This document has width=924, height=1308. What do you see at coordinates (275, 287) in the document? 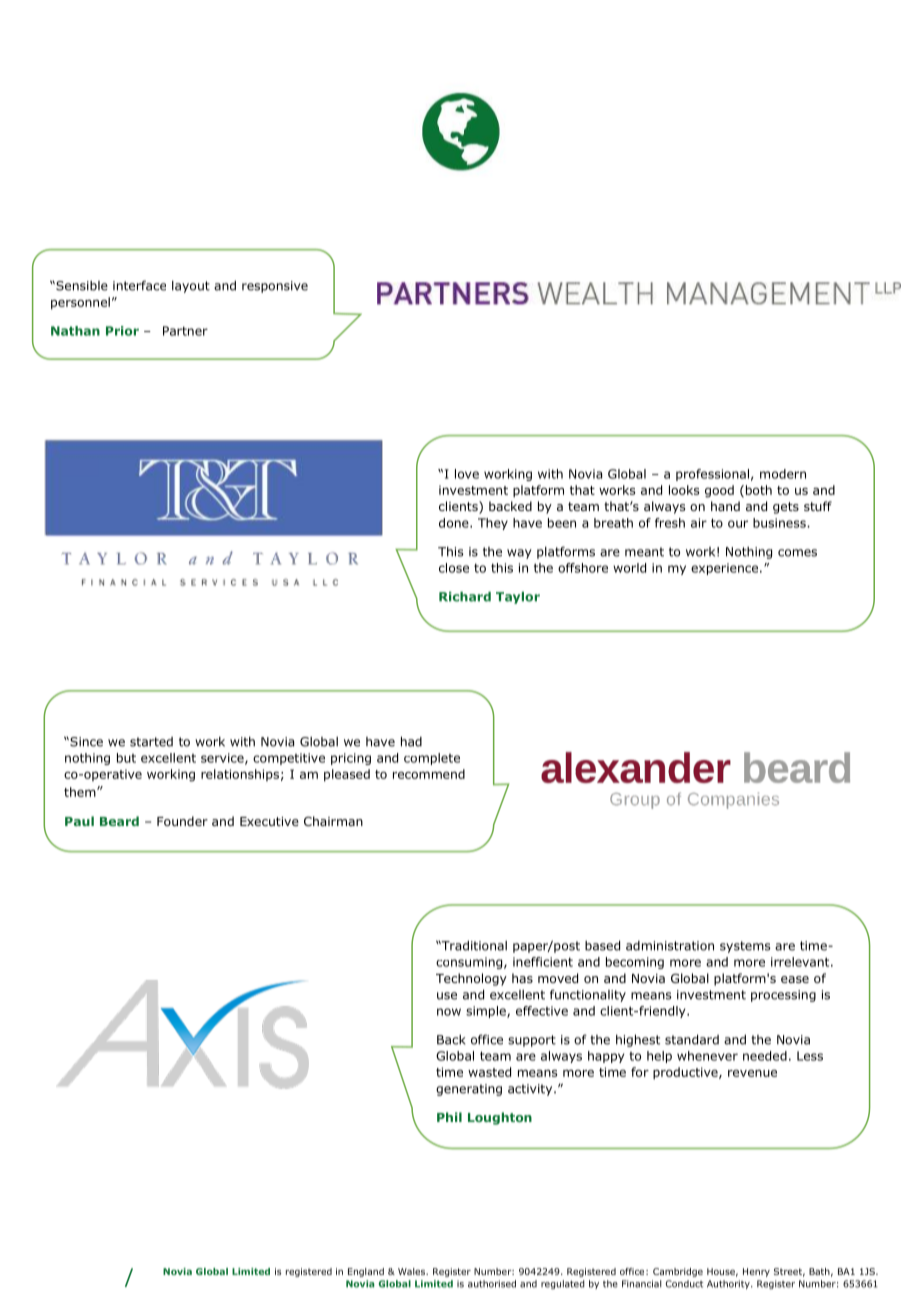
I see `responsive` at bounding box center [275, 287].
